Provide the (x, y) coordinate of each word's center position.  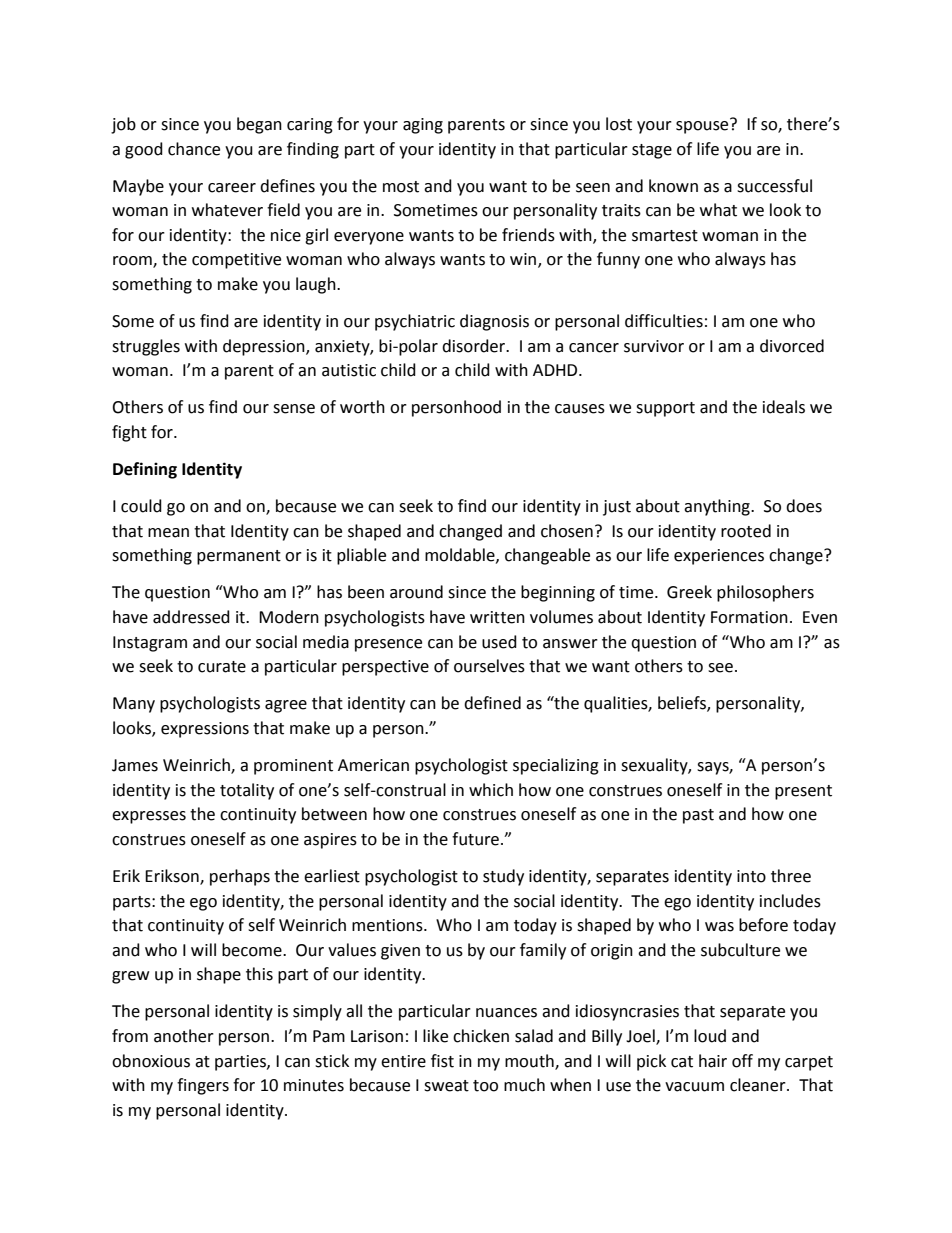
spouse (703, 126)
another (184, 1036)
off (742, 1061)
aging (423, 126)
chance (194, 149)
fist (442, 1061)
